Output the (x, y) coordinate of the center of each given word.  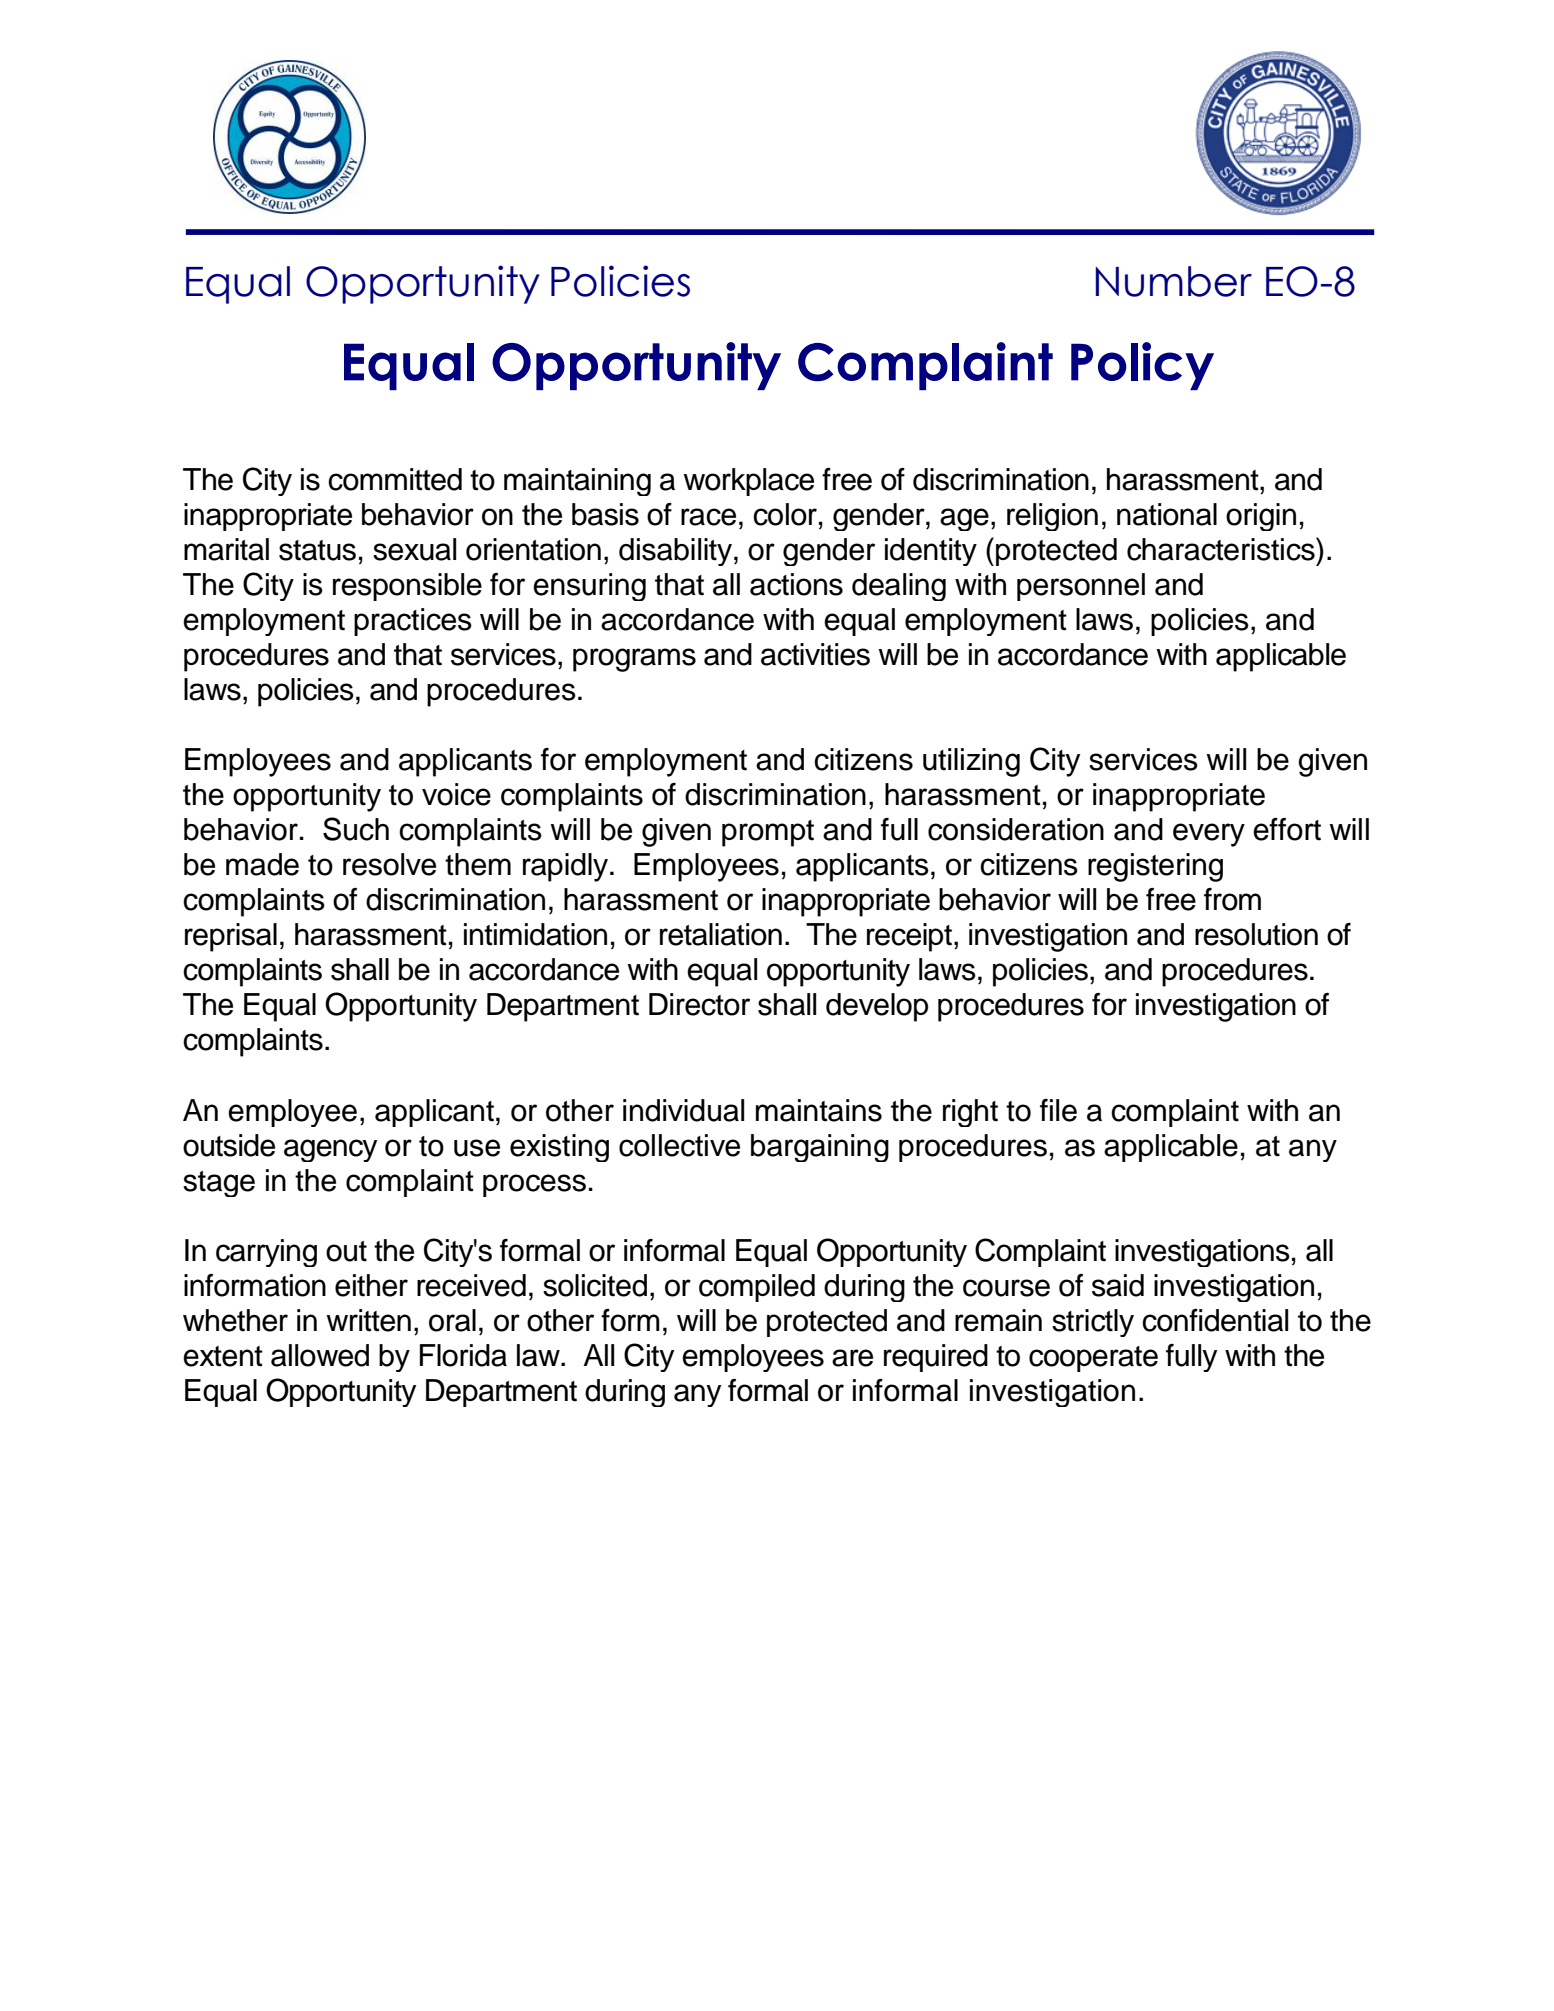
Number (1174, 281)
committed (395, 479)
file (1058, 1110)
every (1209, 835)
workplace (748, 482)
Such (356, 829)
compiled (757, 1288)
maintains (819, 1110)
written (368, 1320)
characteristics (1222, 549)
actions (796, 584)
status (317, 550)
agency (330, 1150)
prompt (768, 833)
